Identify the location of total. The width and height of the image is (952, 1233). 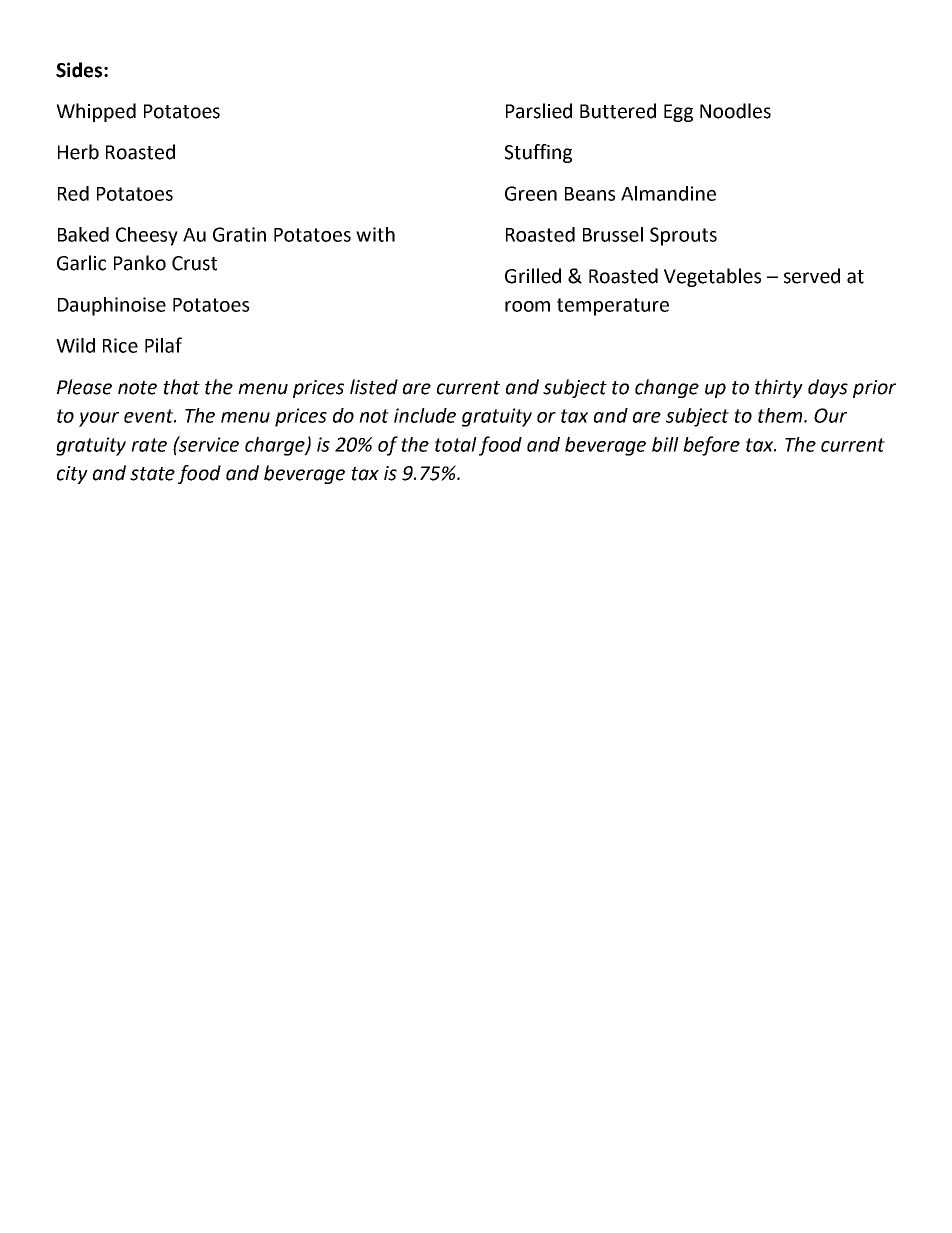
(456, 444).
